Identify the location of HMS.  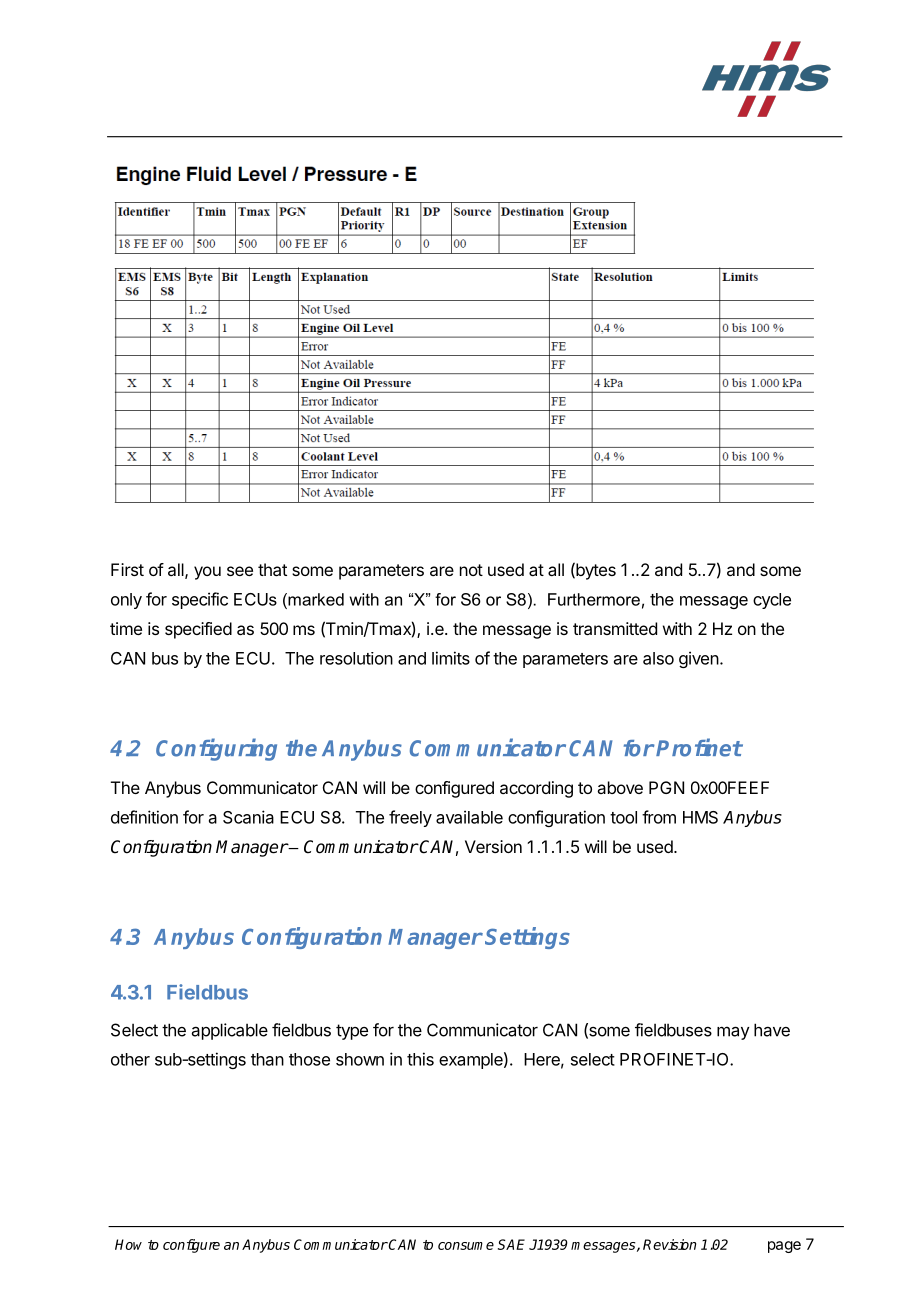
(700, 817).
